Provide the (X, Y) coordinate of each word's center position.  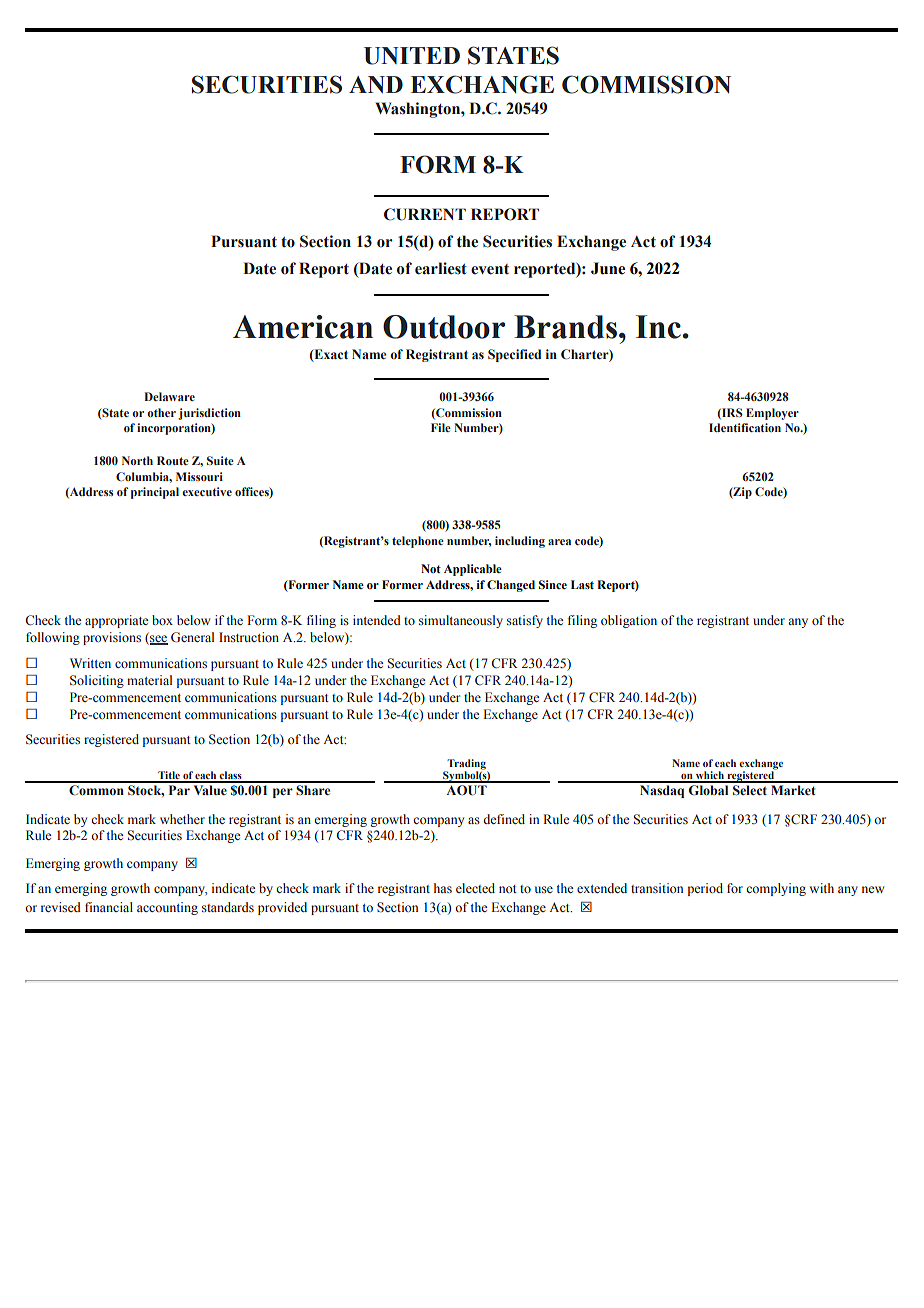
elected (475, 888)
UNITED (412, 56)
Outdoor (444, 327)
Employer (772, 414)
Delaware (169, 396)
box (162, 620)
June (608, 268)
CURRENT (425, 214)
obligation (629, 621)
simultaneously (461, 621)
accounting (167, 908)
